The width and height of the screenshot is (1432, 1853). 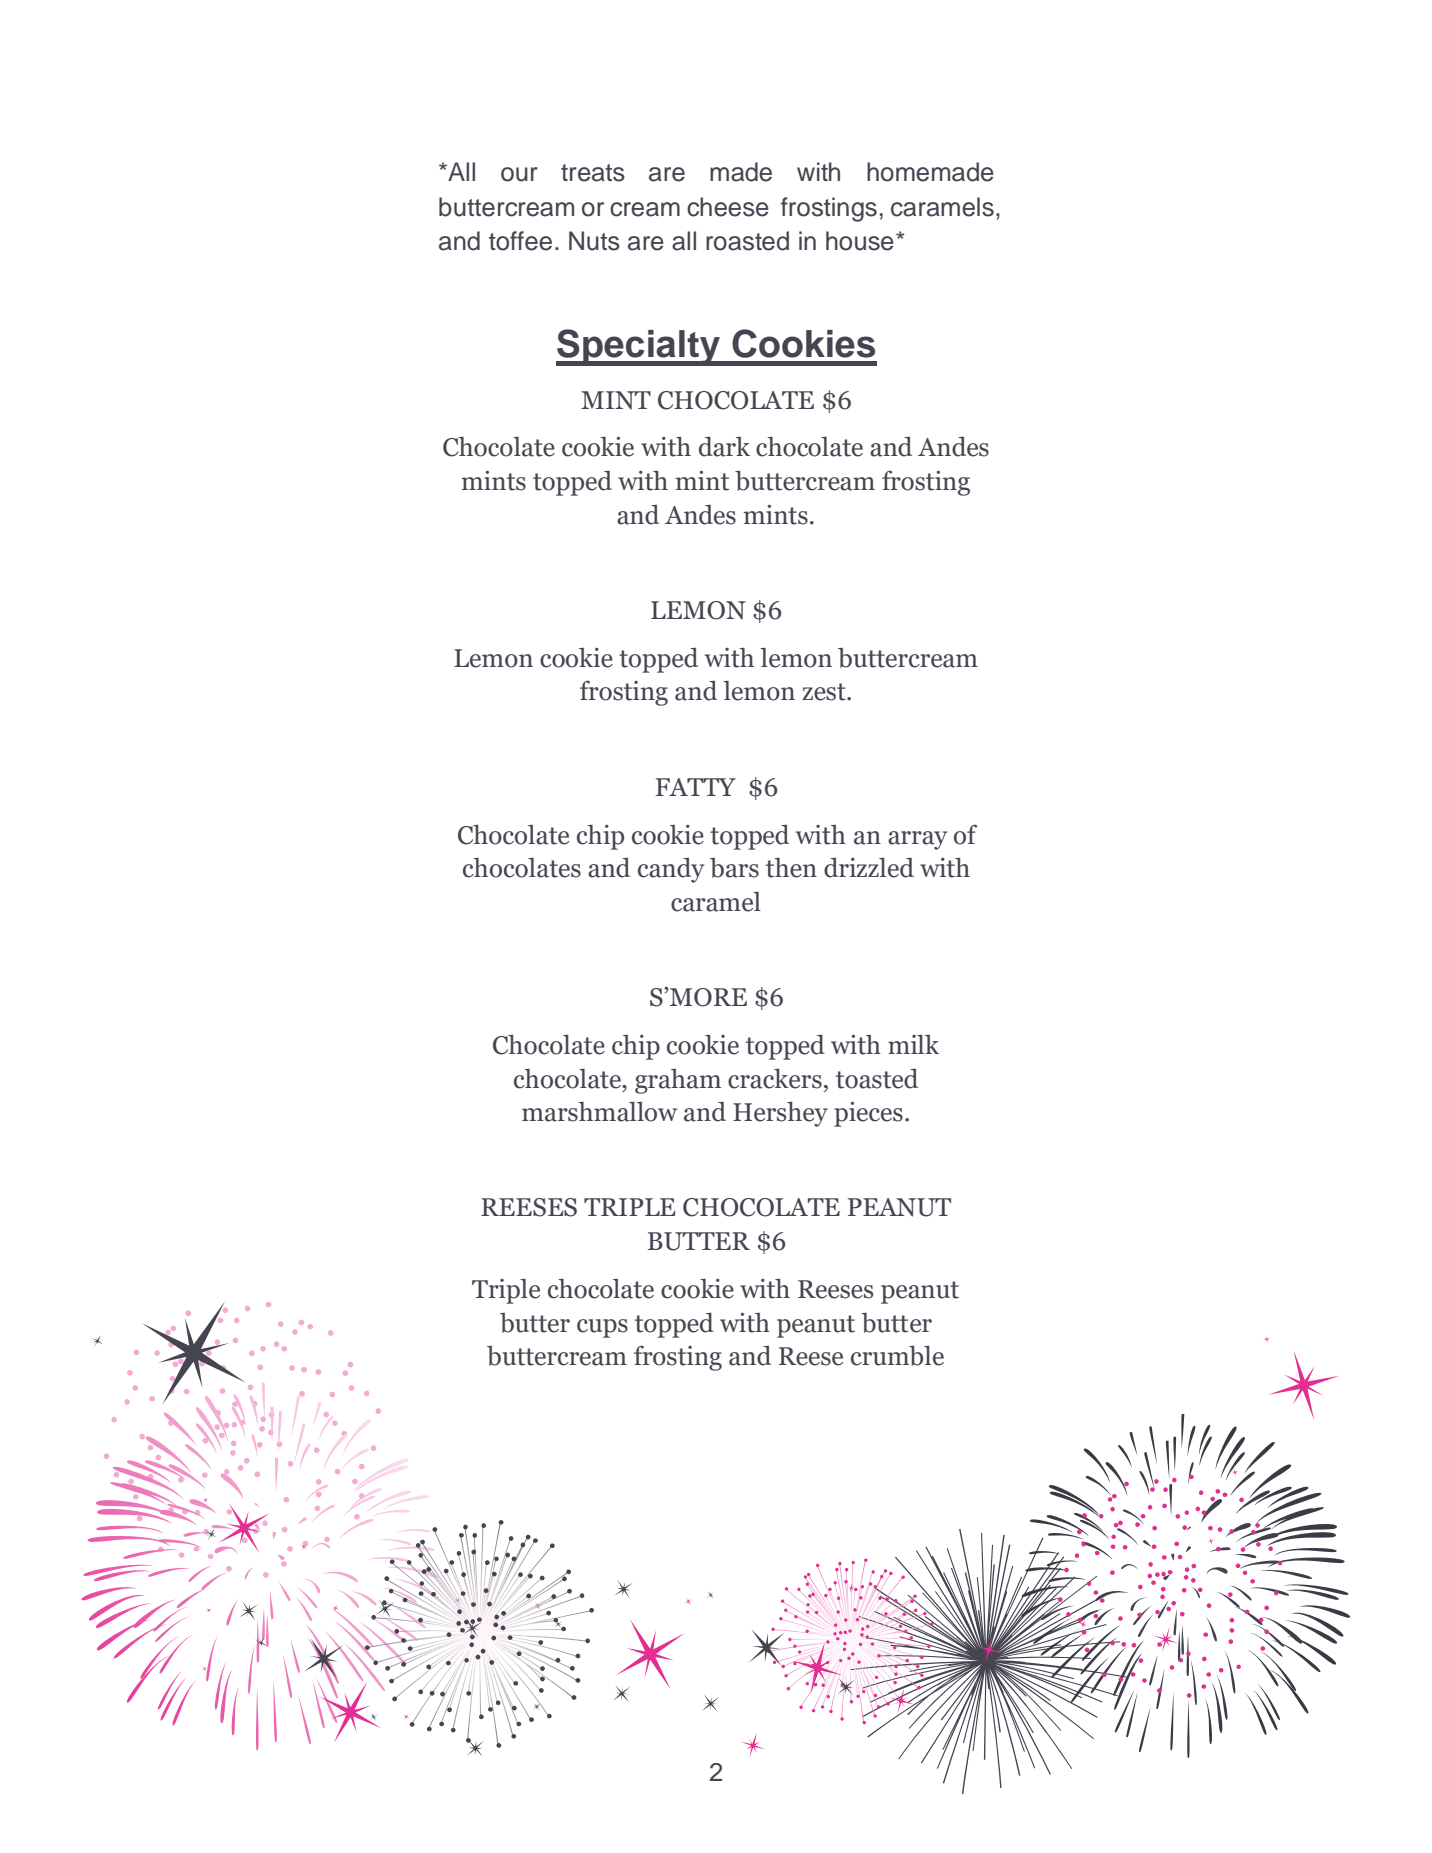 I want to click on zest, so click(x=825, y=692).
